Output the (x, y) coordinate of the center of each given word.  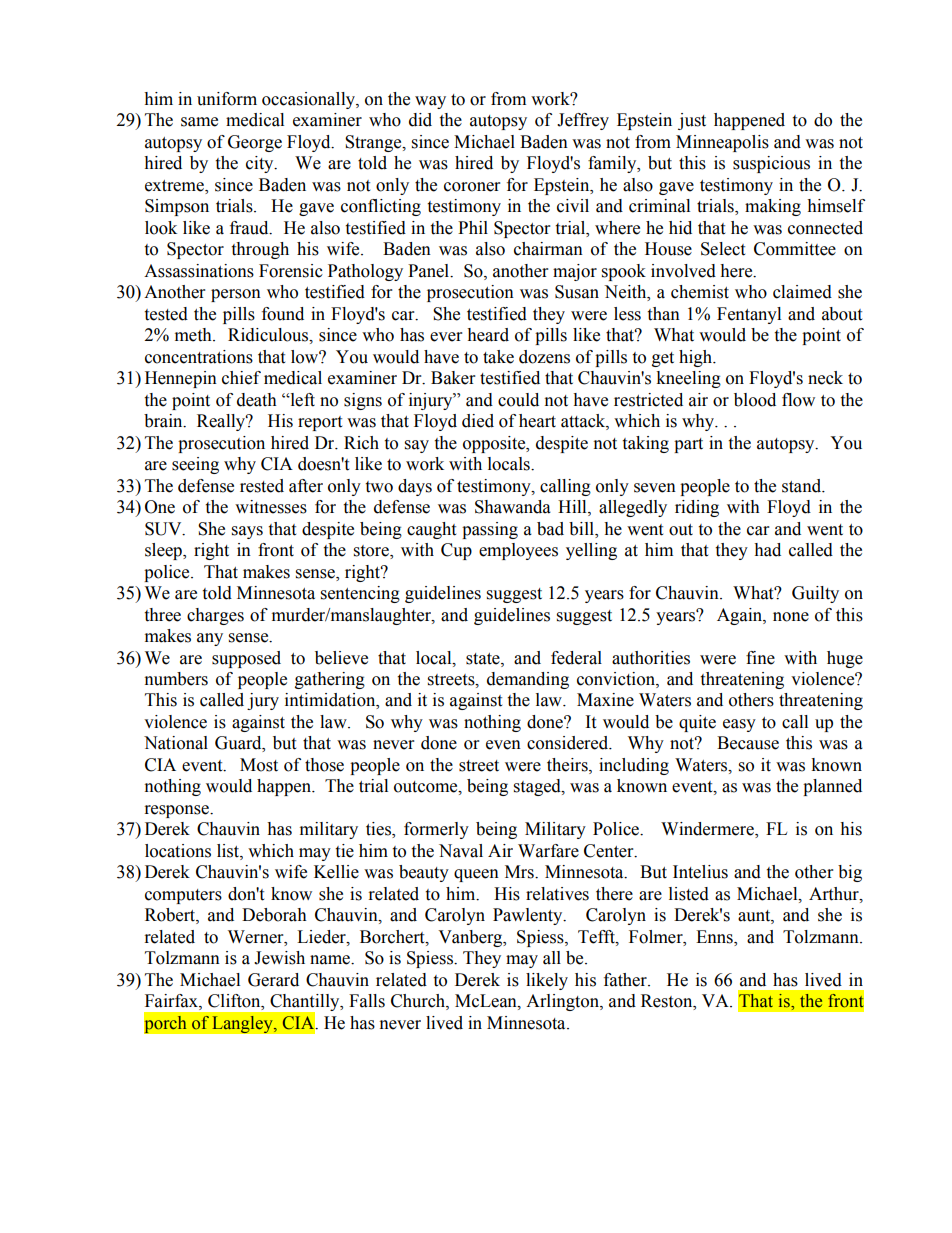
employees (518, 551)
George (255, 143)
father (626, 980)
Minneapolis (722, 143)
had (767, 550)
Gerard (273, 980)
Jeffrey (583, 121)
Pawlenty (529, 916)
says (247, 532)
